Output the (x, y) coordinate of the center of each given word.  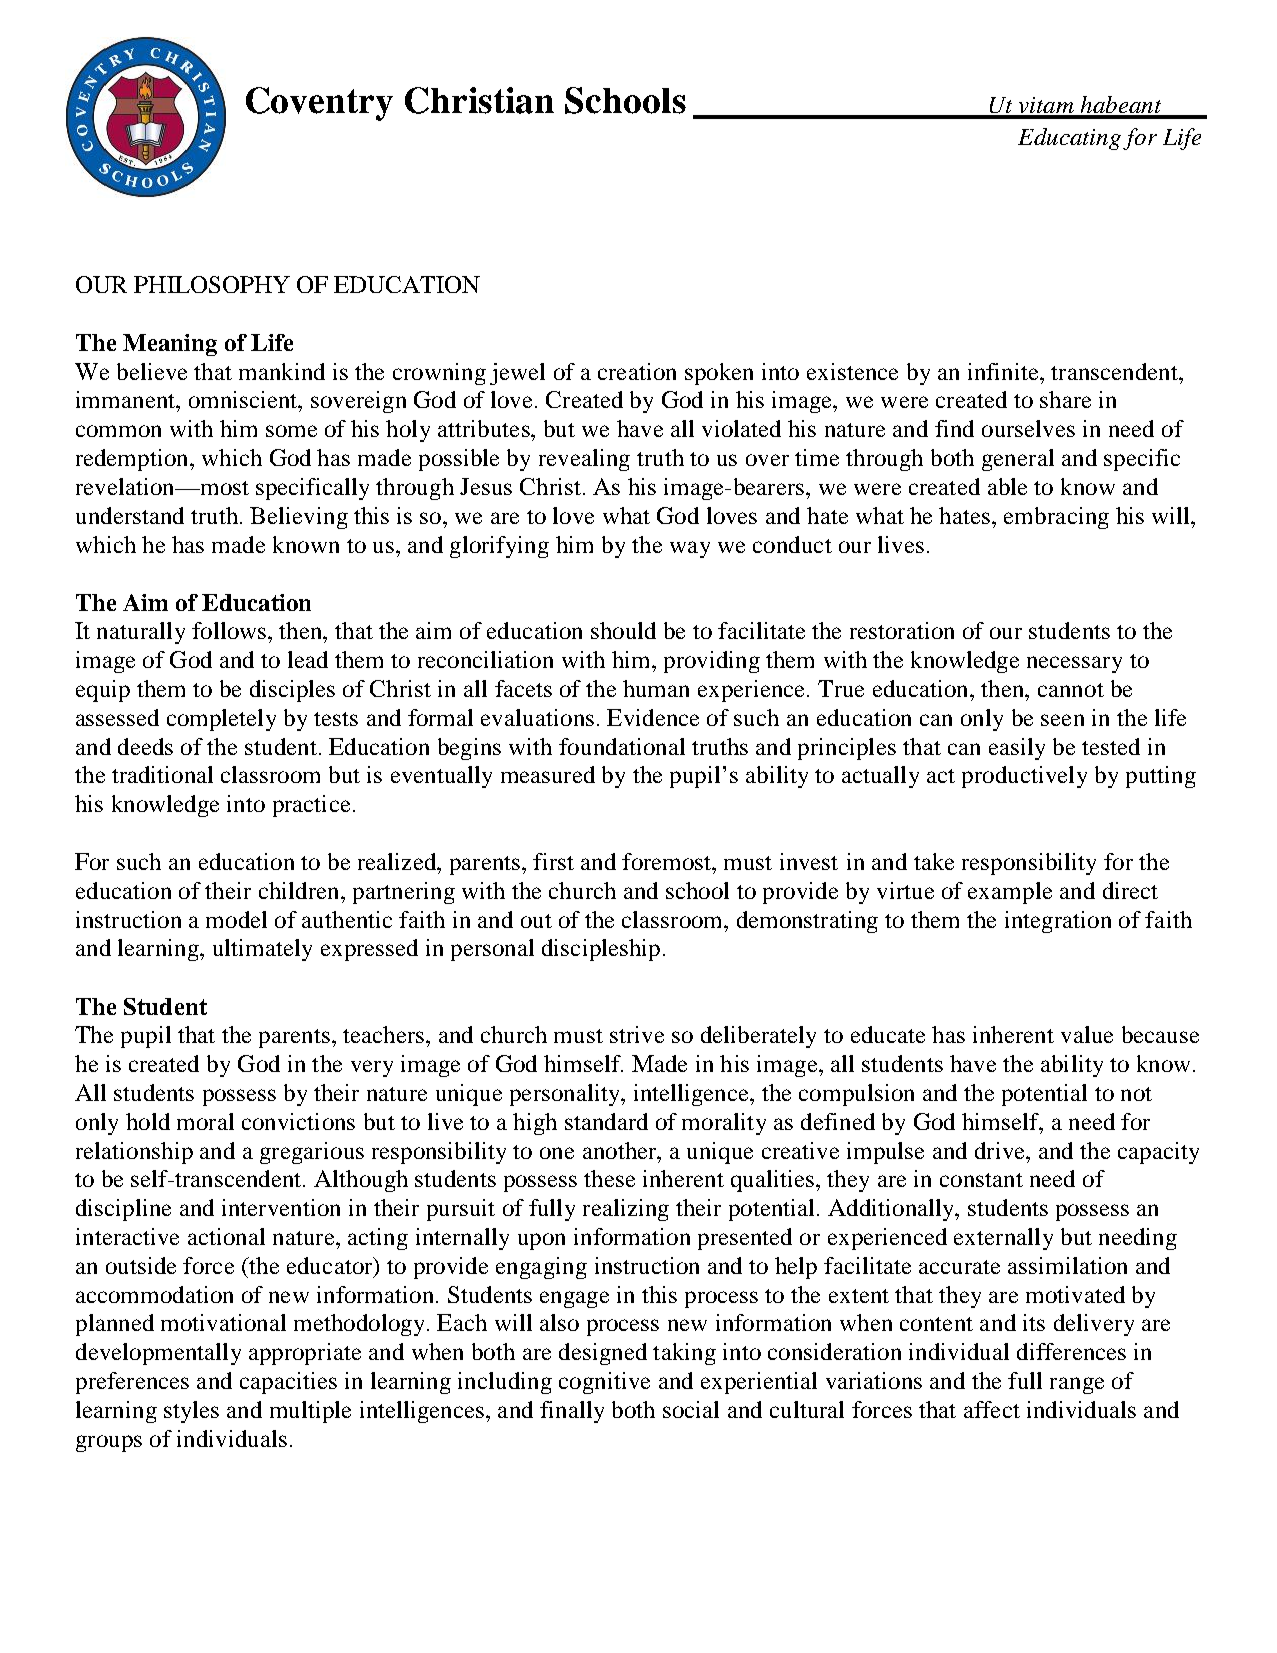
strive (637, 1034)
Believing (299, 518)
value (1087, 1034)
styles (191, 1412)
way (690, 549)
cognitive (604, 1383)
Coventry (319, 104)
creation (637, 371)
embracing (1056, 518)
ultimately (262, 950)
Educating (1069, 139)
